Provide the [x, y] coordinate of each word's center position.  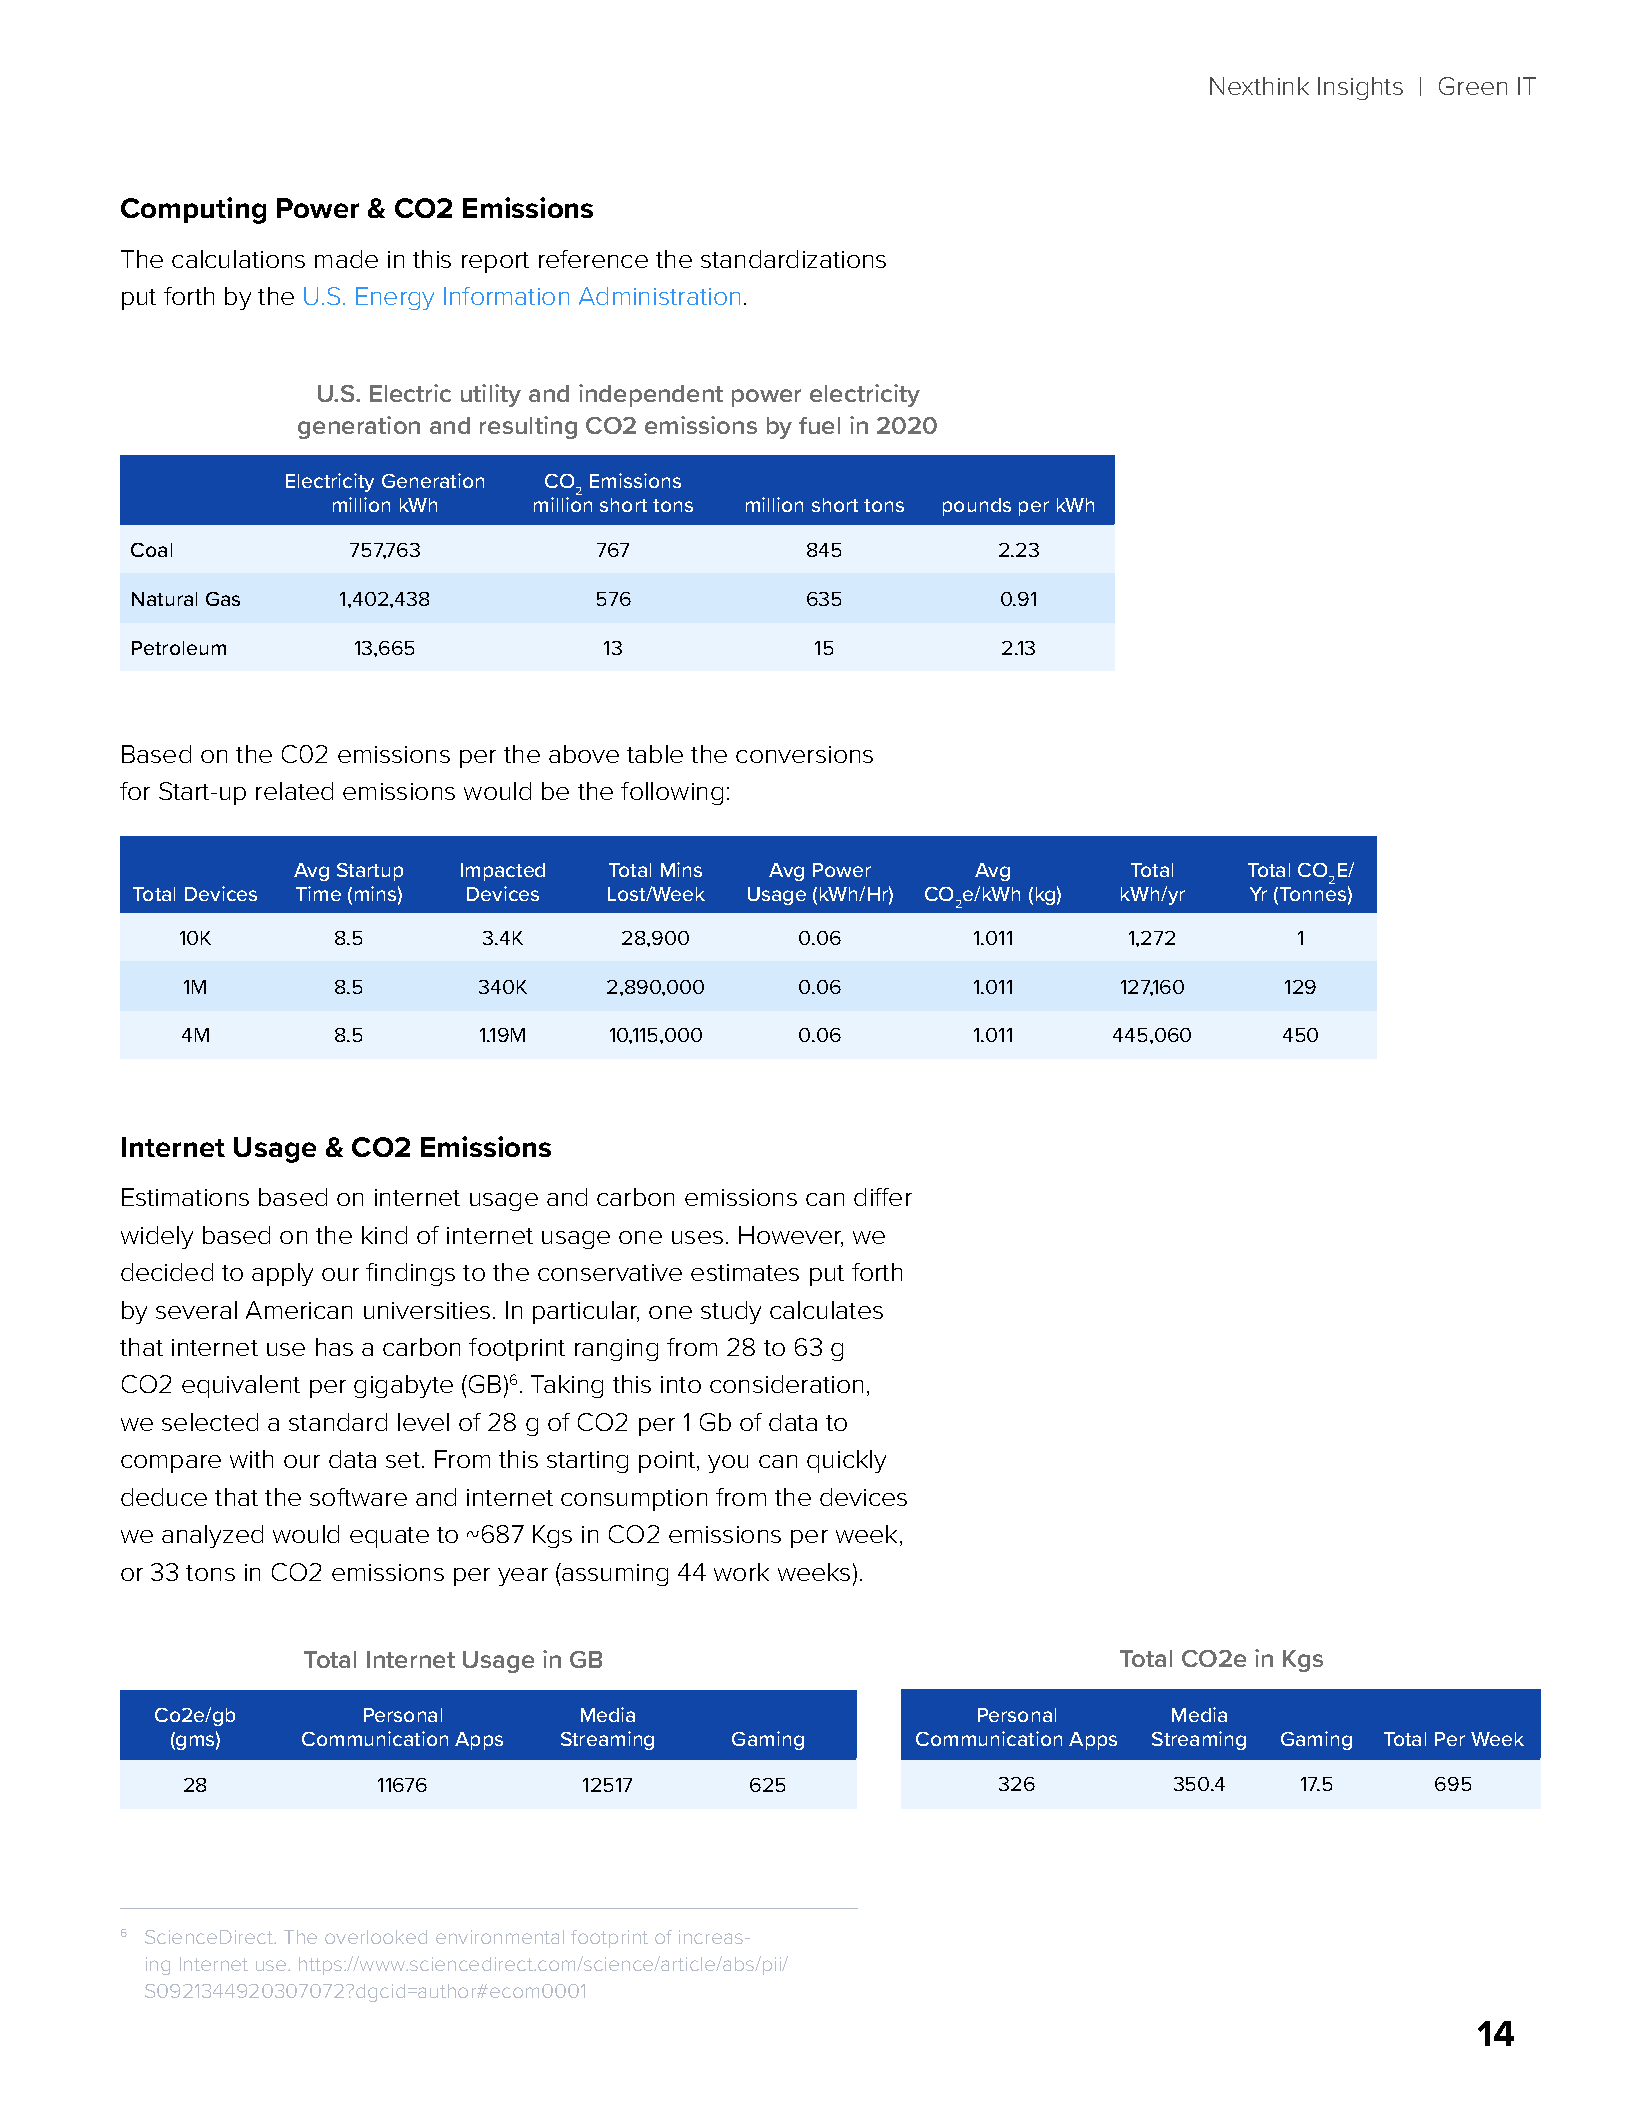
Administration [659, 296]
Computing [193, 210]
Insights [1360, 88]
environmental [500, 1937]
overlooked [376, 1937]
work [741, 1572]
